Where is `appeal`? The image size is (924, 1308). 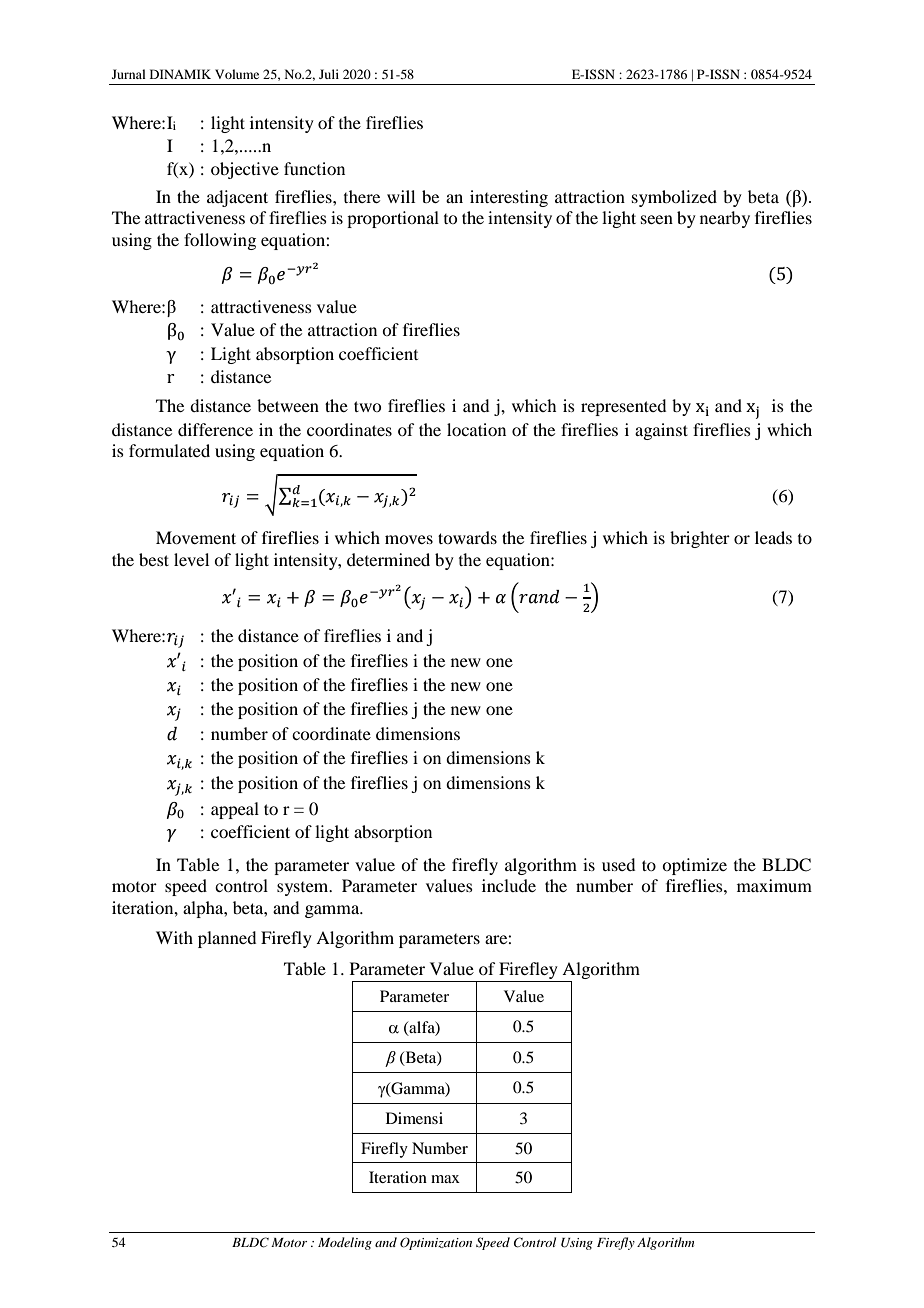 appeal is located at coordinates (235, 810).
